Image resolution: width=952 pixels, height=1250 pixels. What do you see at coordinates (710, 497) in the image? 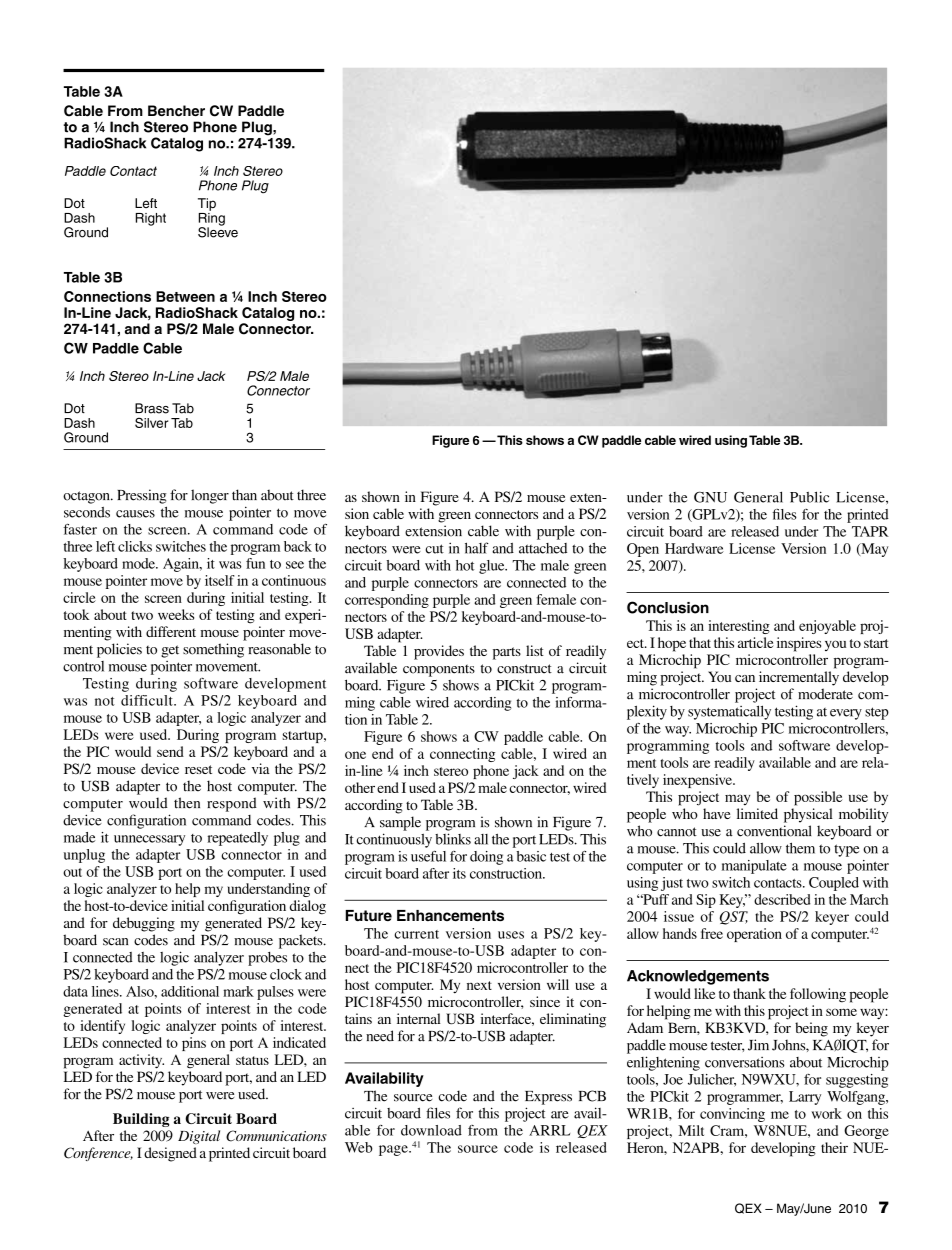
I see `GNU` at bounding box center [710, 497].
